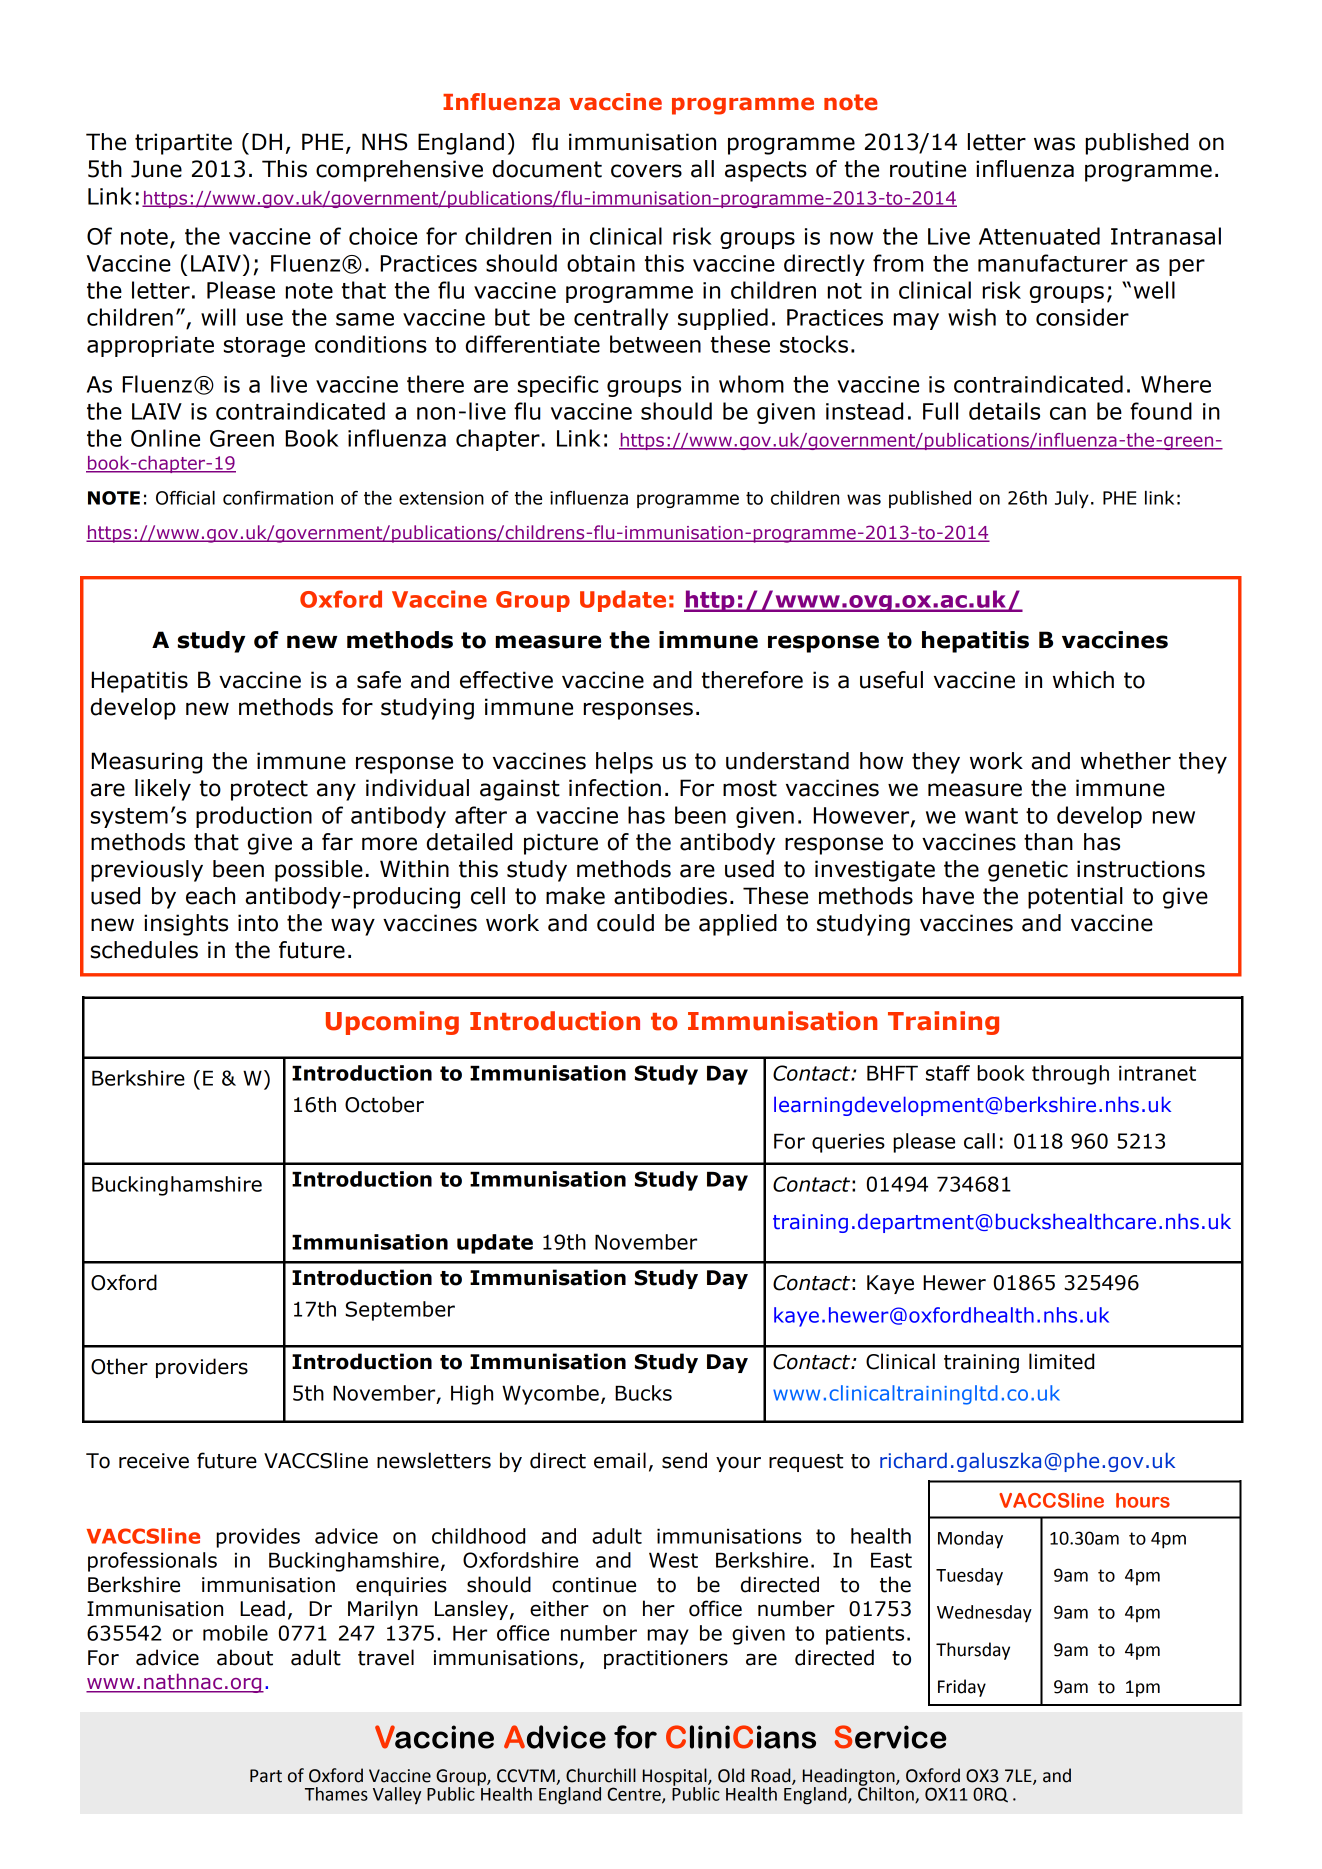 Image resolution: width=1322 pixels, height=1869 pixels. Describe the element at coordinates (1083, 680) in the screenshot. I see `which` at that location.
